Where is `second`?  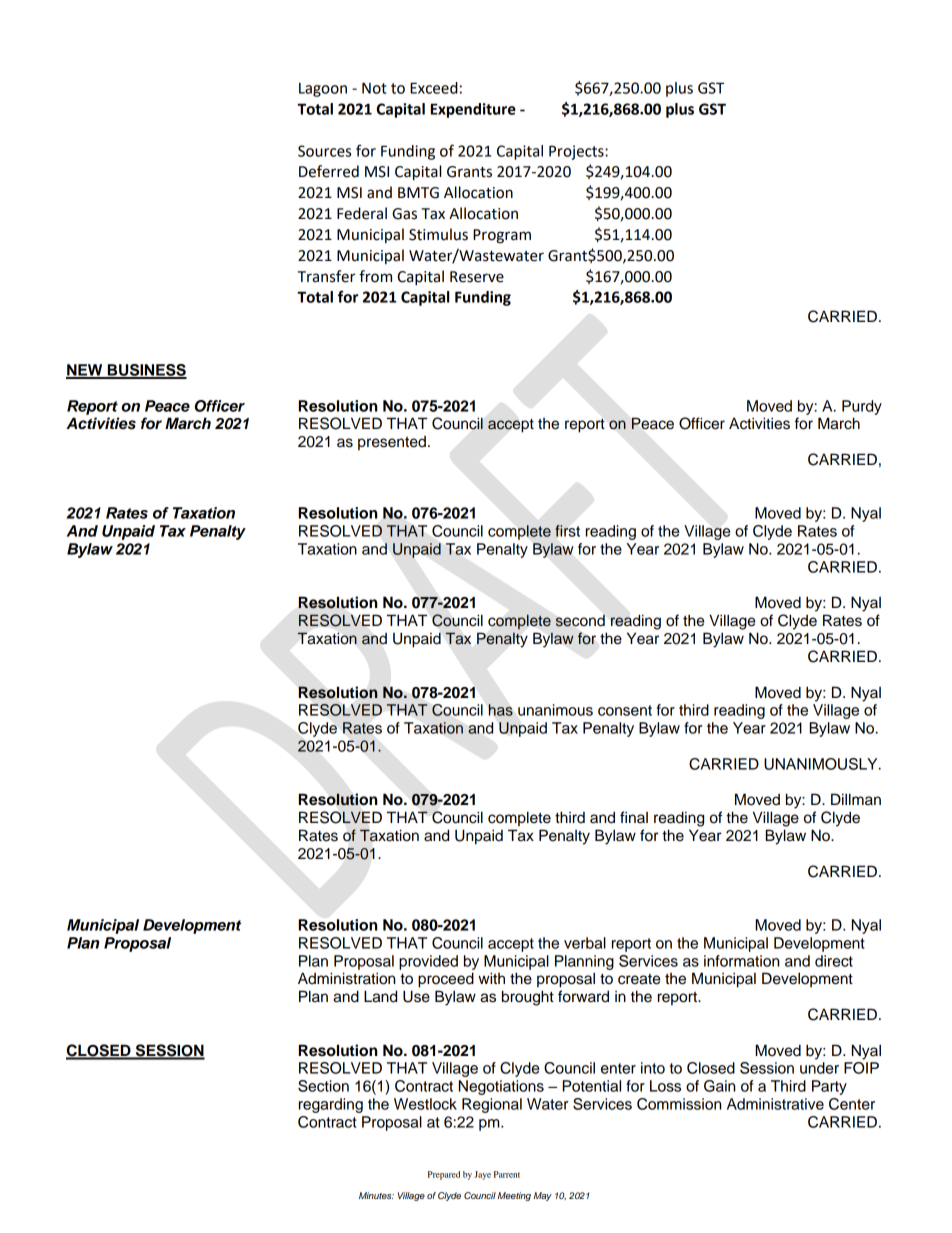 second is located at coordinates (580, 620).
